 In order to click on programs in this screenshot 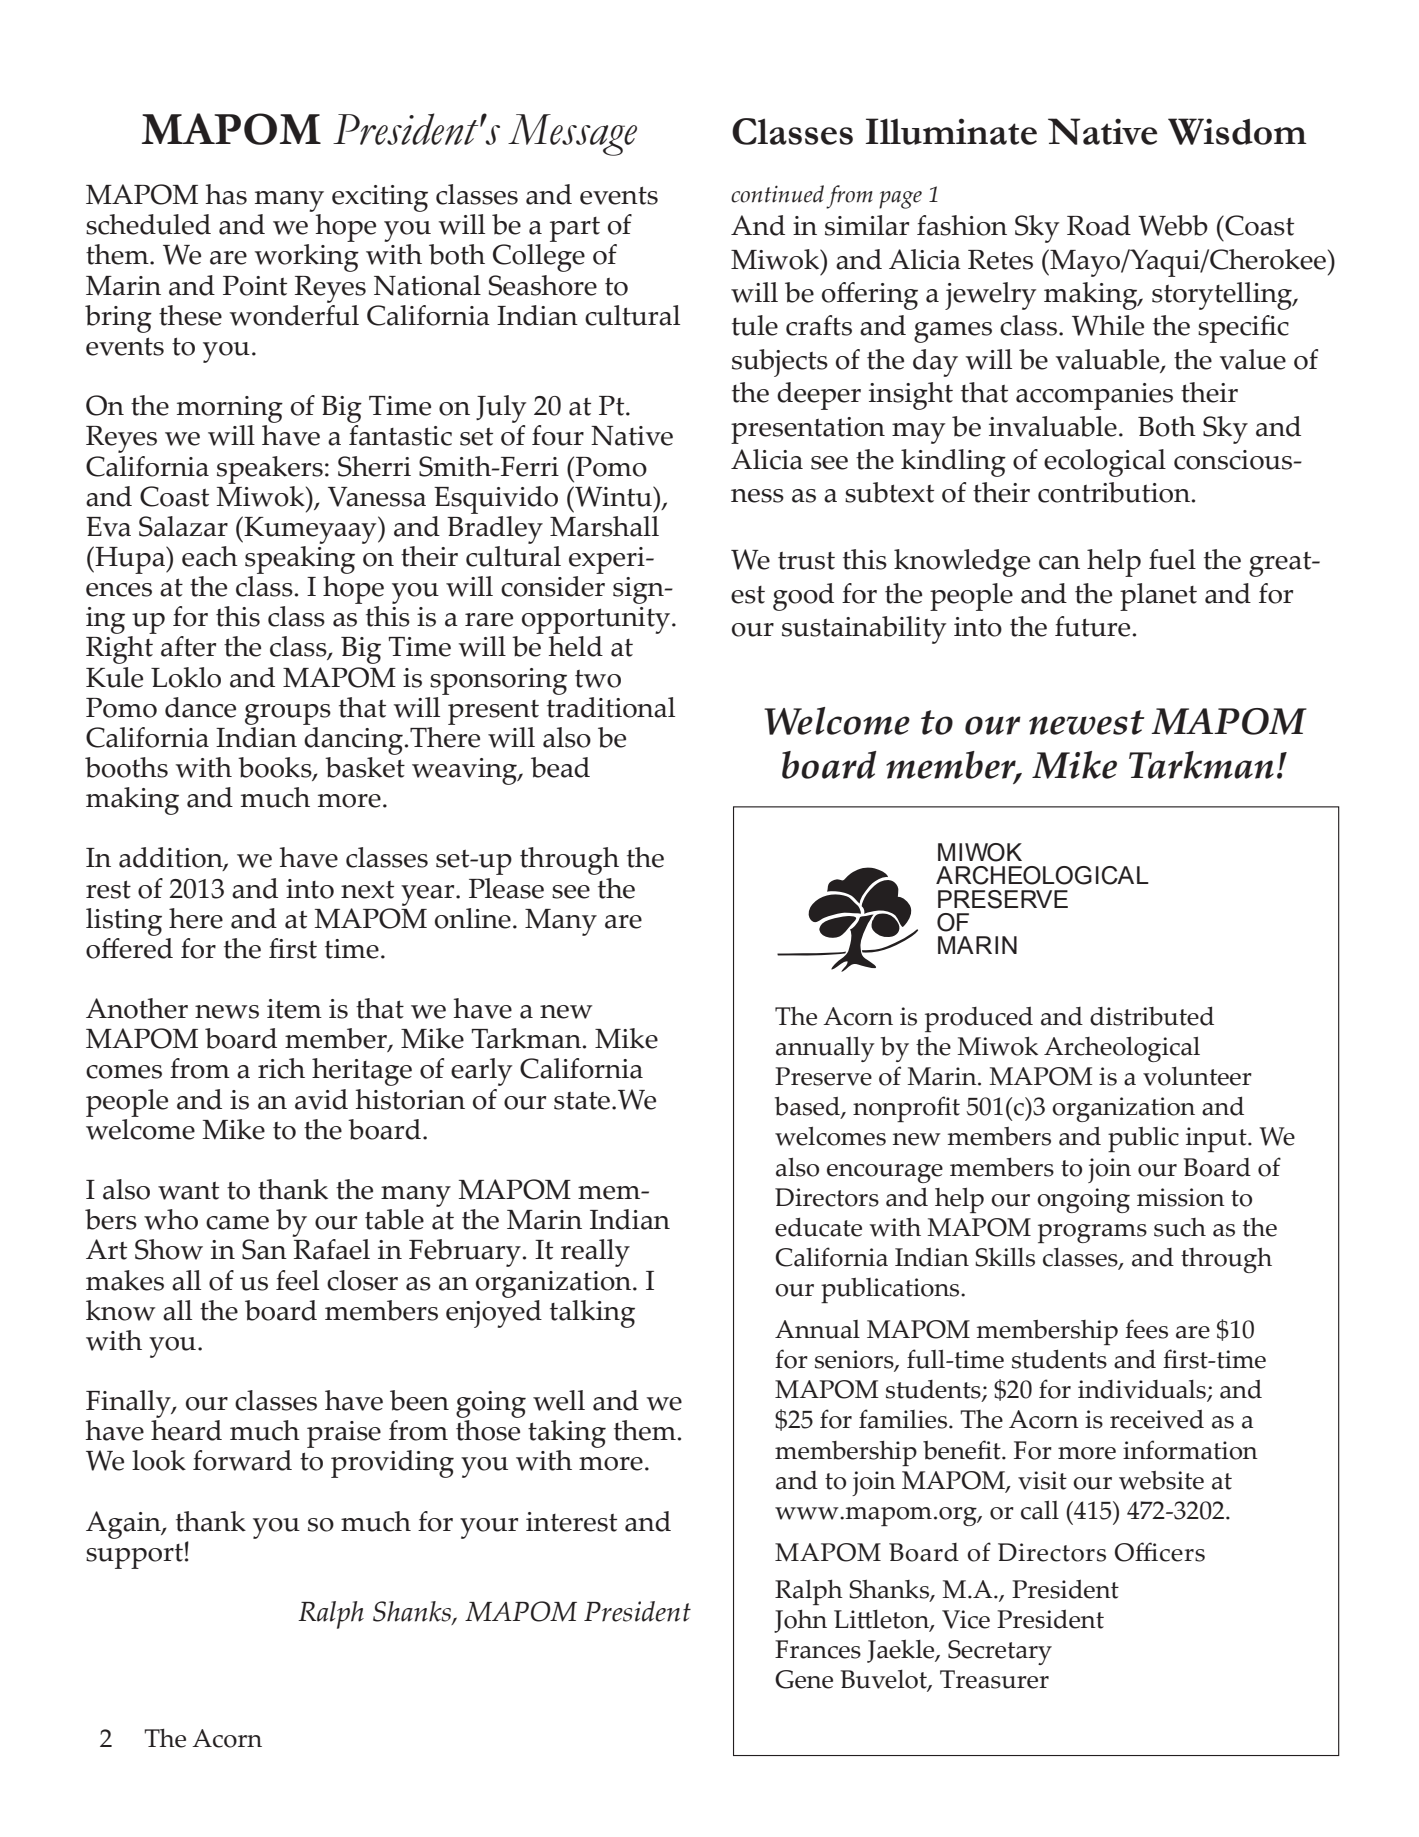, I will do `click(1092, 1233)`.
